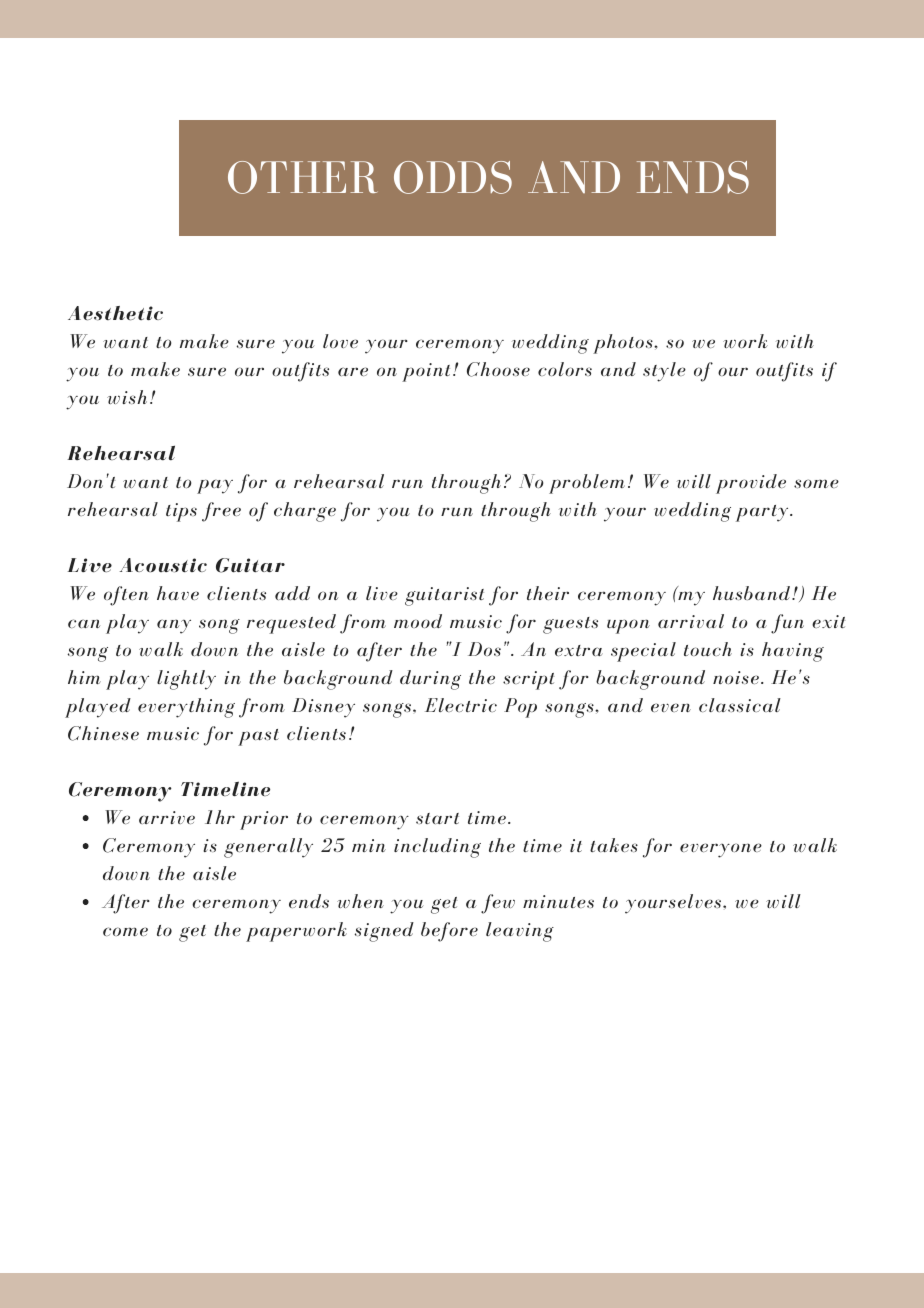  I want to click on come, so click(125, 931).
